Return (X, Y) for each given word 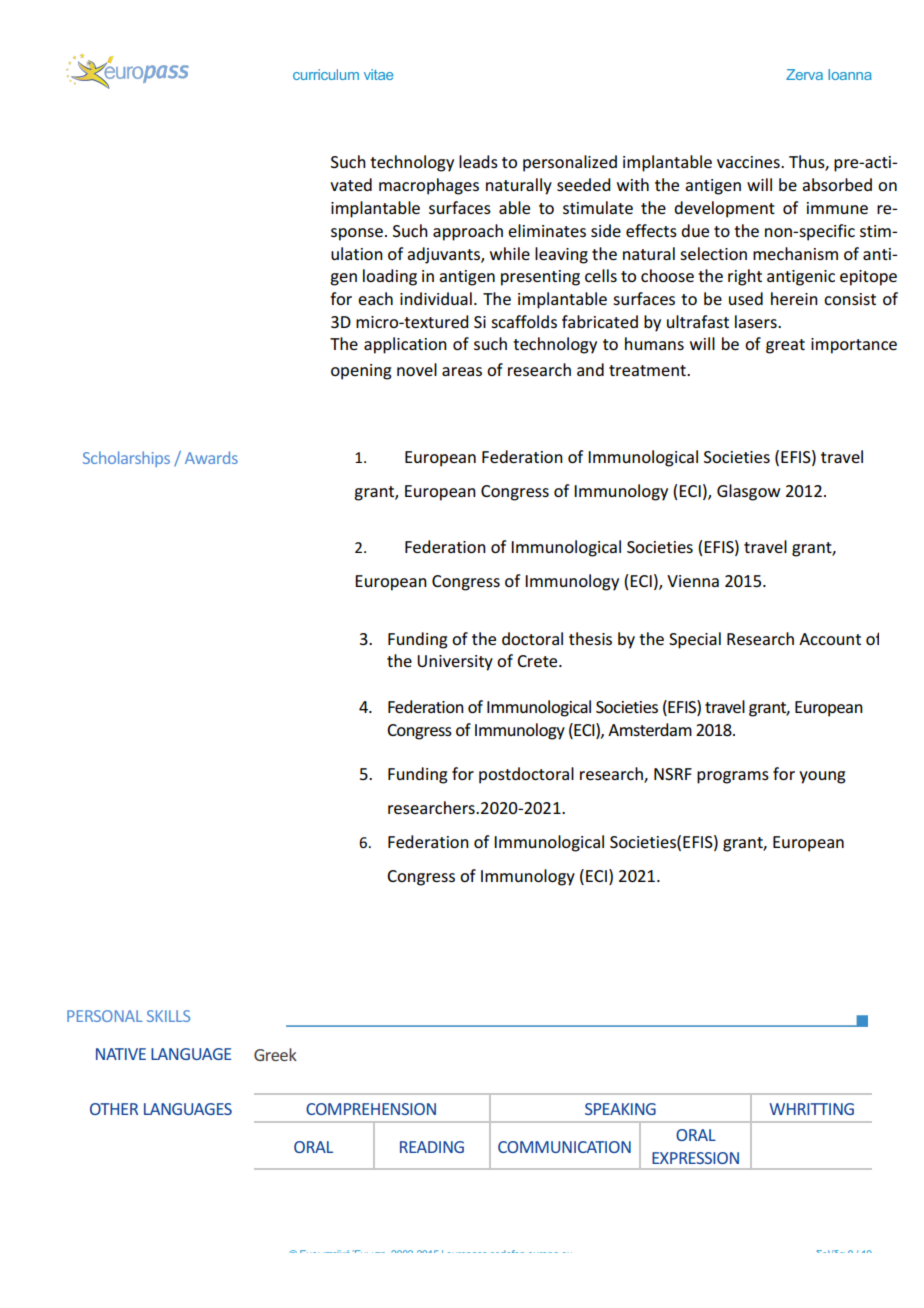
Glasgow (748, 492)
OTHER (114, 1109)
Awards (211, 457)
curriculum (326, 74)
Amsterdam (650, 729)
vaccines (749, 162)
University (455, 663)
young (822, 777)
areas (462, 371)
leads (478, 161)
